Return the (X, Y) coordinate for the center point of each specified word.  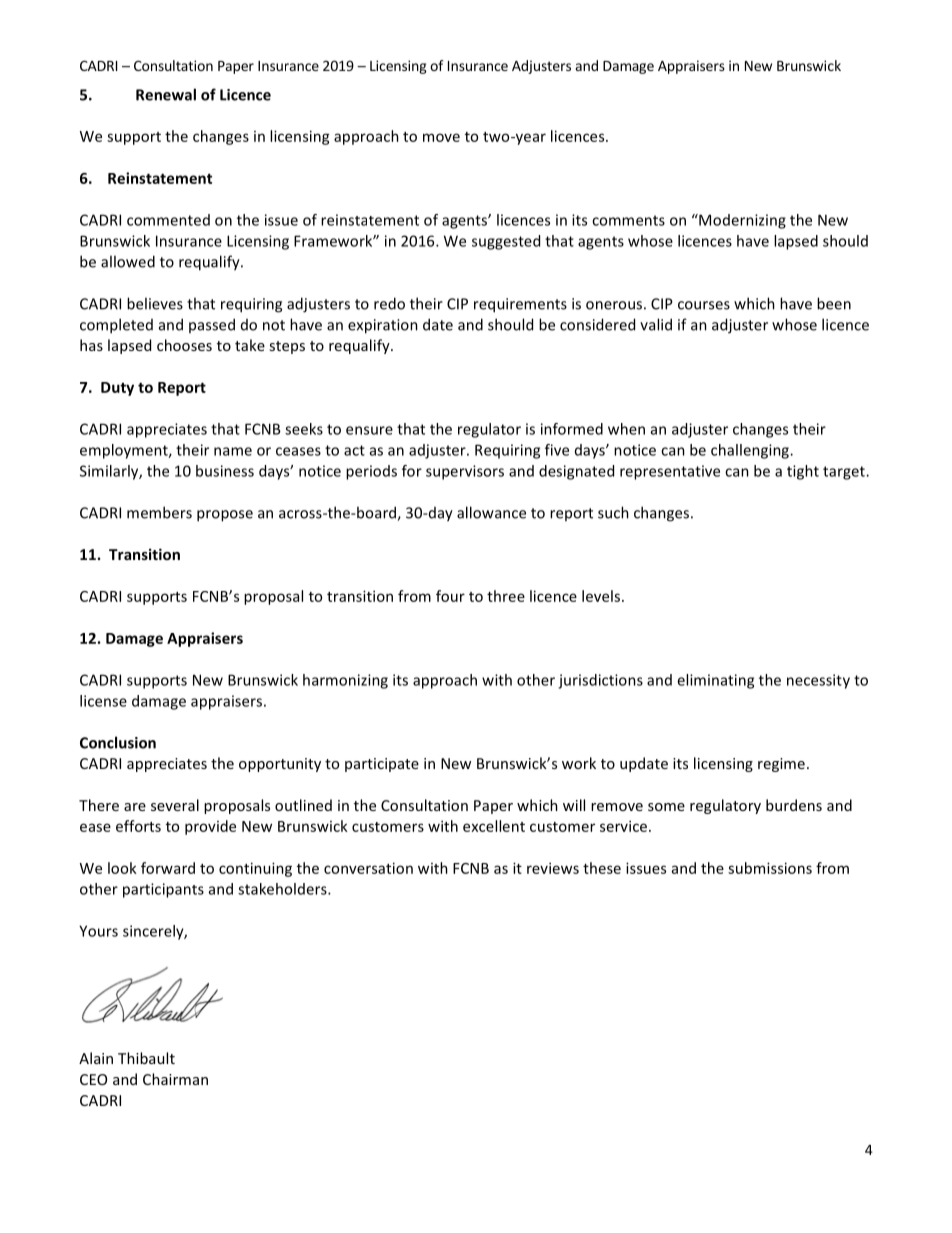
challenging (751, 451)
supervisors (465, 472)
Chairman (175, 1079)
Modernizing (741, 221)
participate (382, 765)
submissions (770, 868)
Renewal (166, 94)
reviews (553, 868)
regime (781, 765)
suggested (506, 242)
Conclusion (118, 742)
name (233, 451)
